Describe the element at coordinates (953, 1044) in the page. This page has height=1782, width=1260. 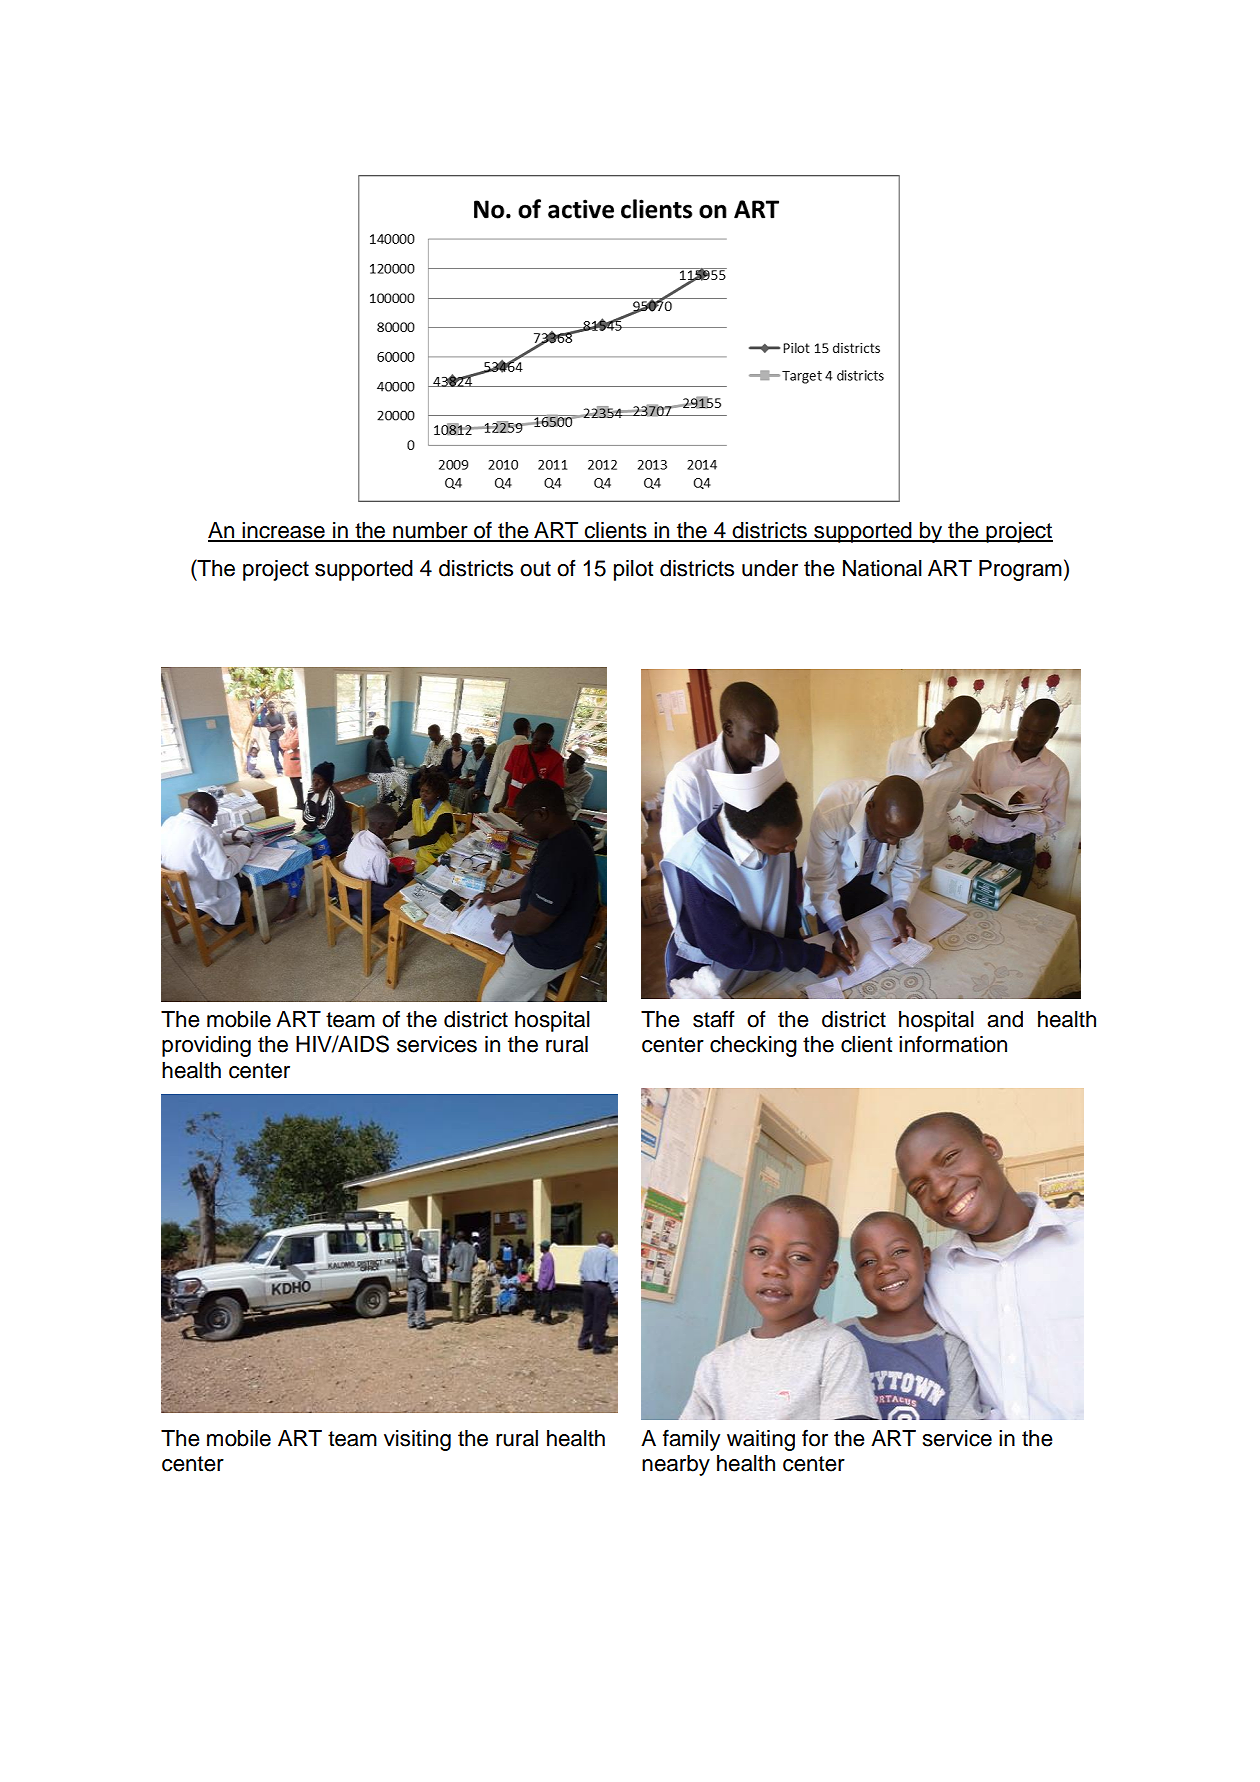
I see `information` at that location.
